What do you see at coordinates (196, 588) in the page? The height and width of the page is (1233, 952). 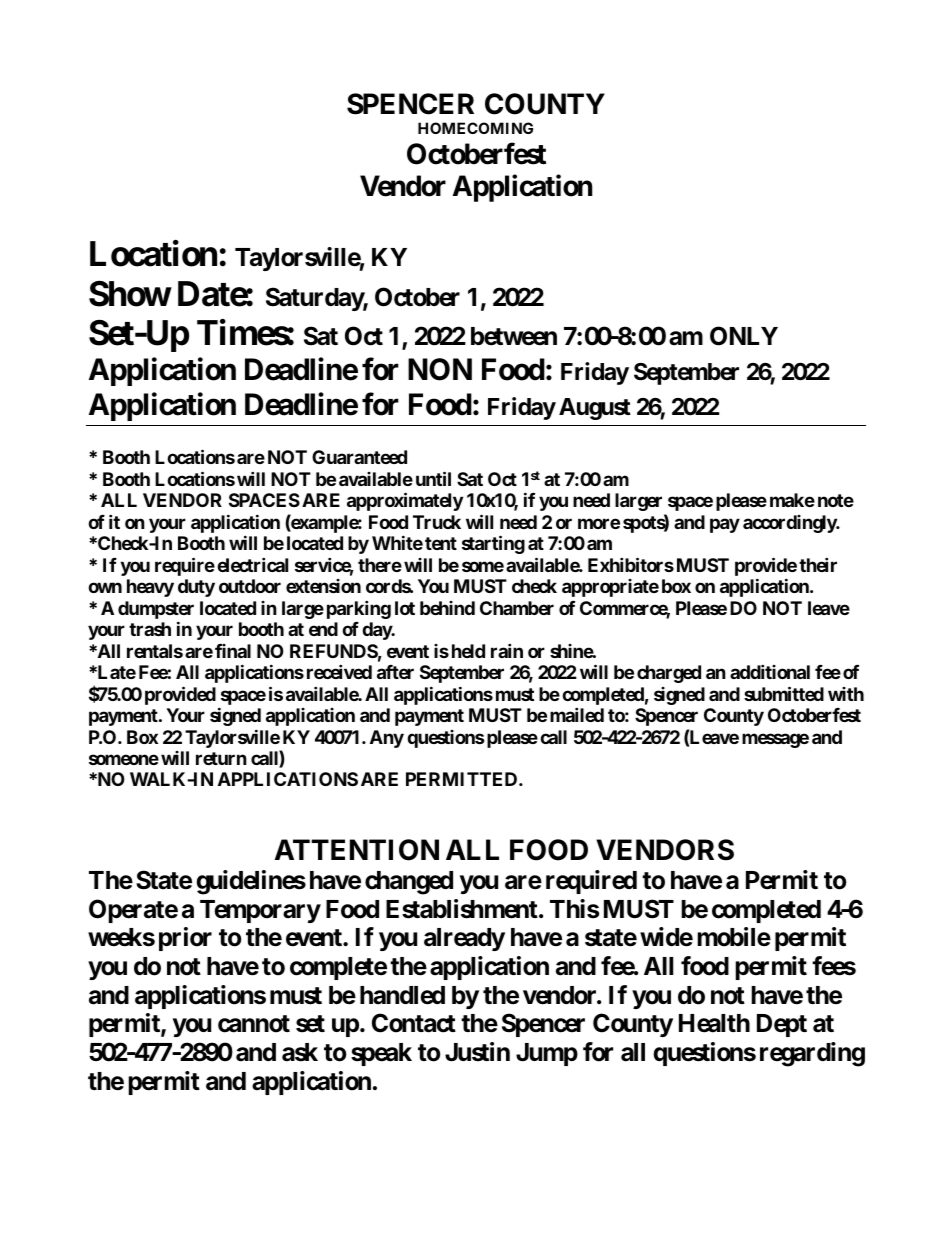 I see `duty` at bounding box center [196, 588].
